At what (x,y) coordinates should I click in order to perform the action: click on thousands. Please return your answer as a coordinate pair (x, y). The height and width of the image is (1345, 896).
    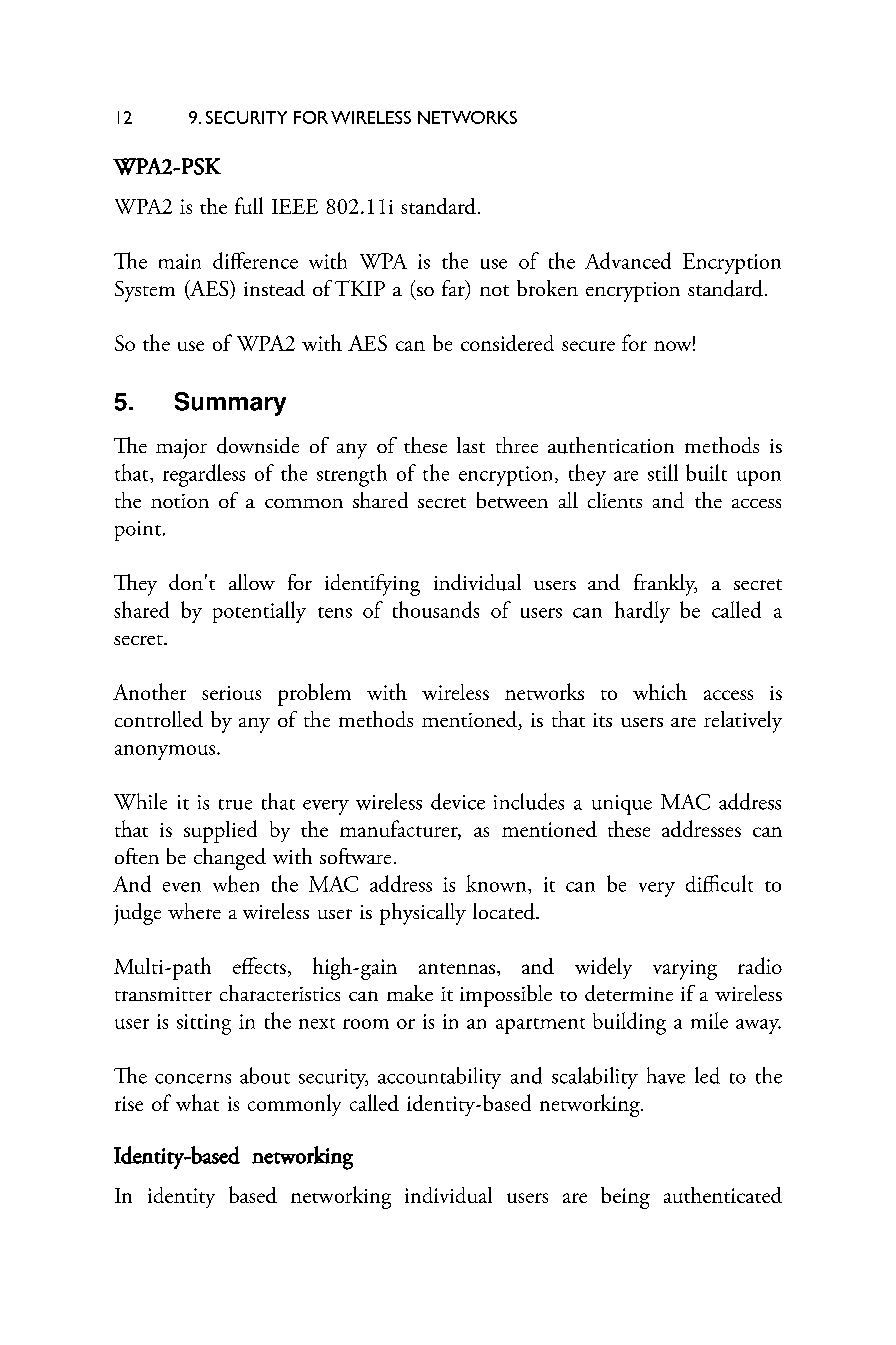
    Looking at the image, I should click on (436, 609).
